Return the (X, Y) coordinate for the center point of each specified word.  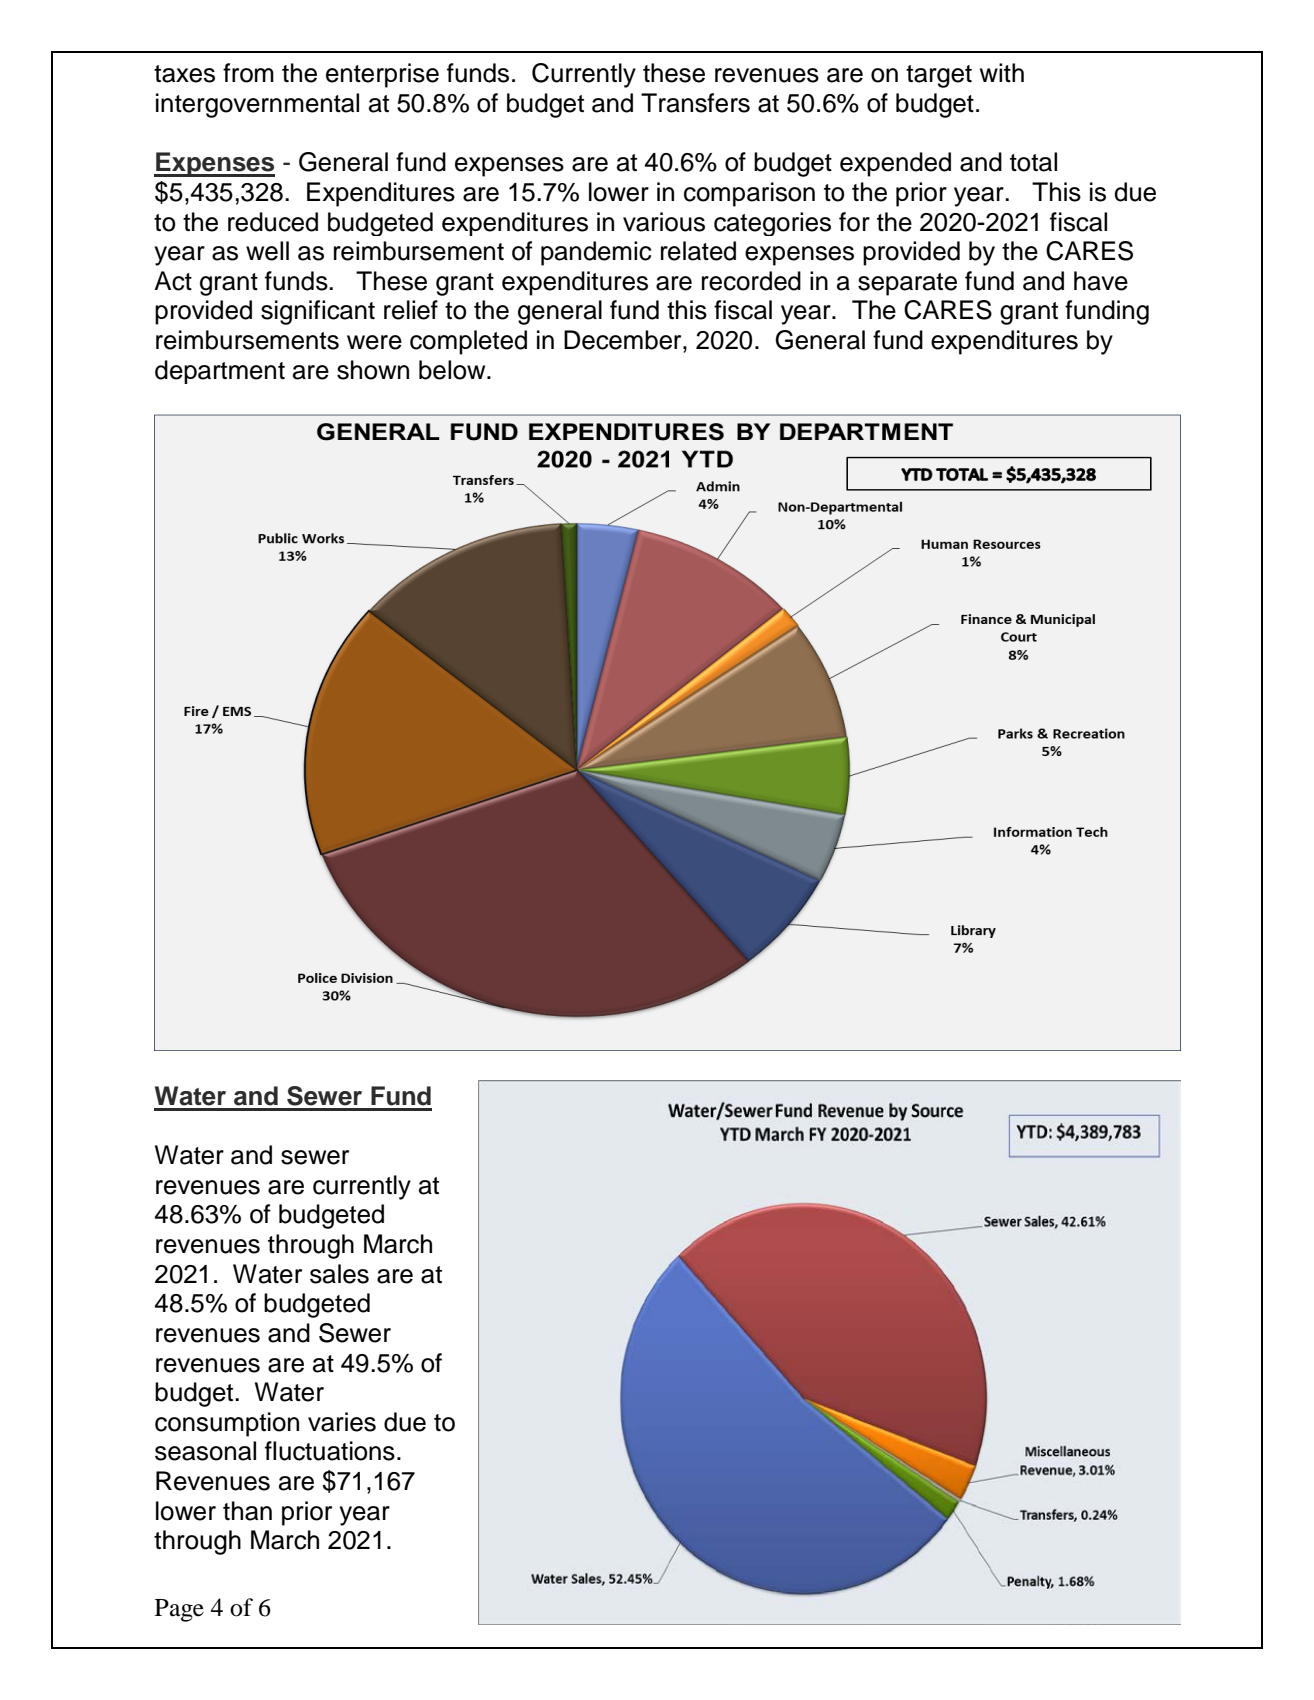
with (1002, 72)
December (624, 340)
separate (907, 284)
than (247, 1511)
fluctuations (330, 1451)
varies (342, 1422)
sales (339, 1274)
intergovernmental (257, 105)
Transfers (695, 103)
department (220, 372)
